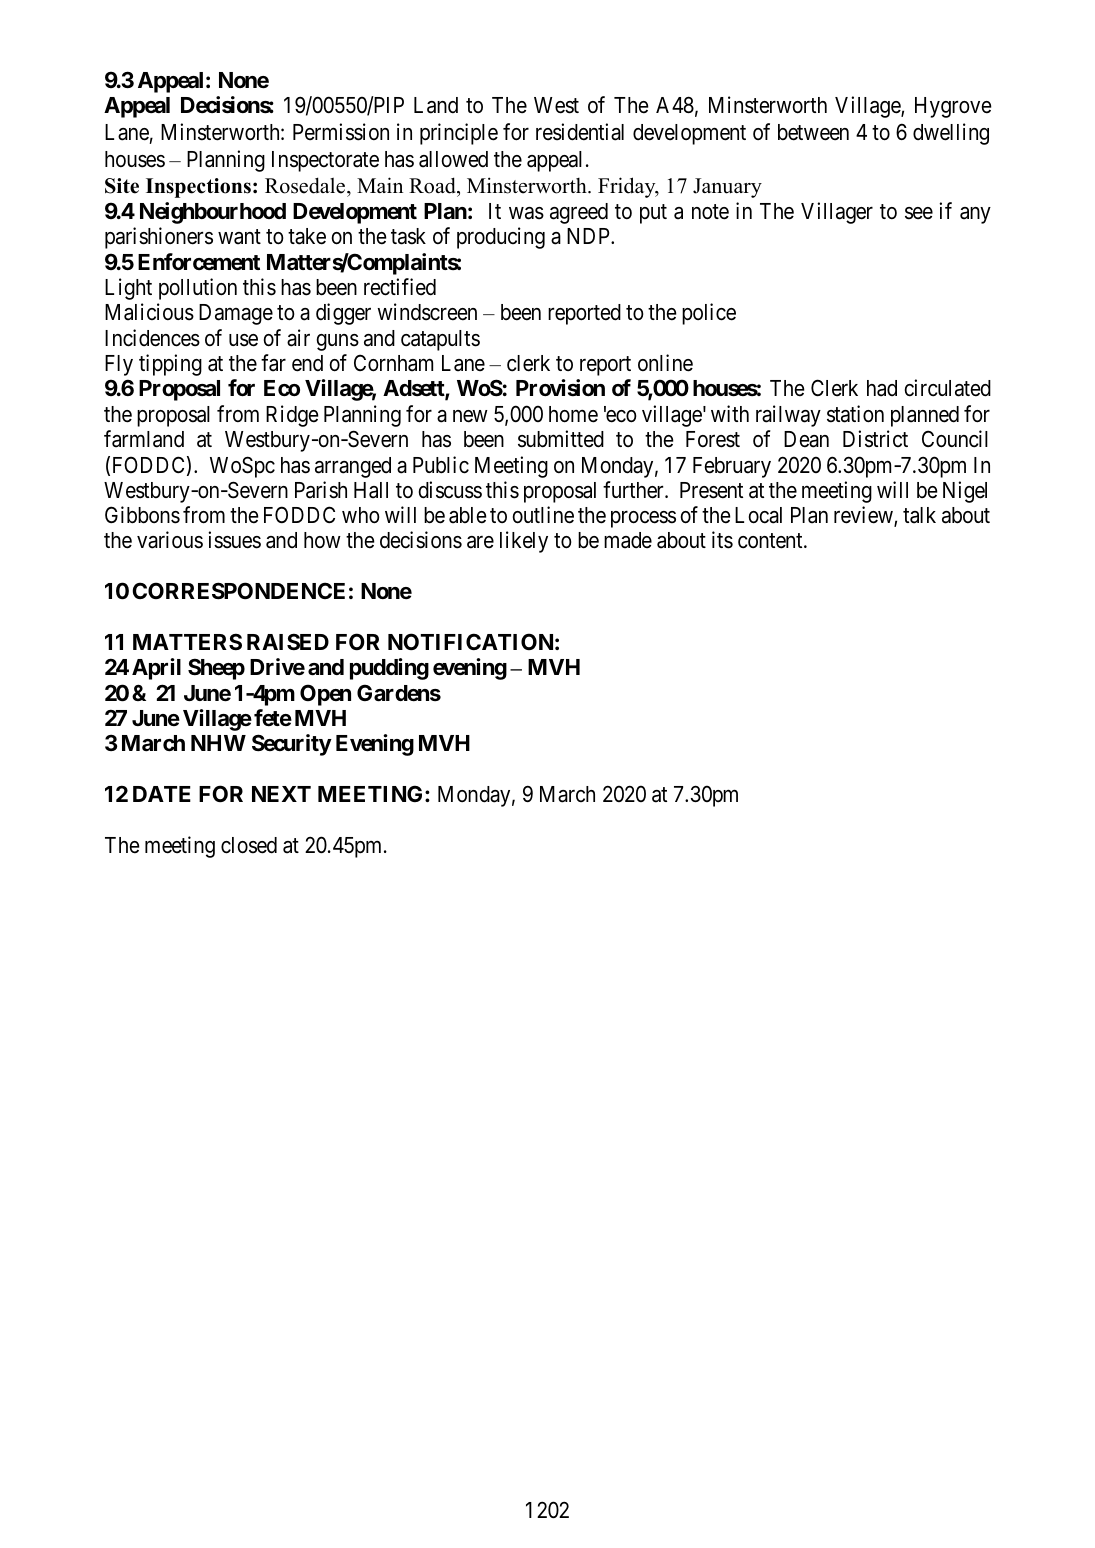 The image size is (1095, 1548). I want to click on between, so click(813, 132).
